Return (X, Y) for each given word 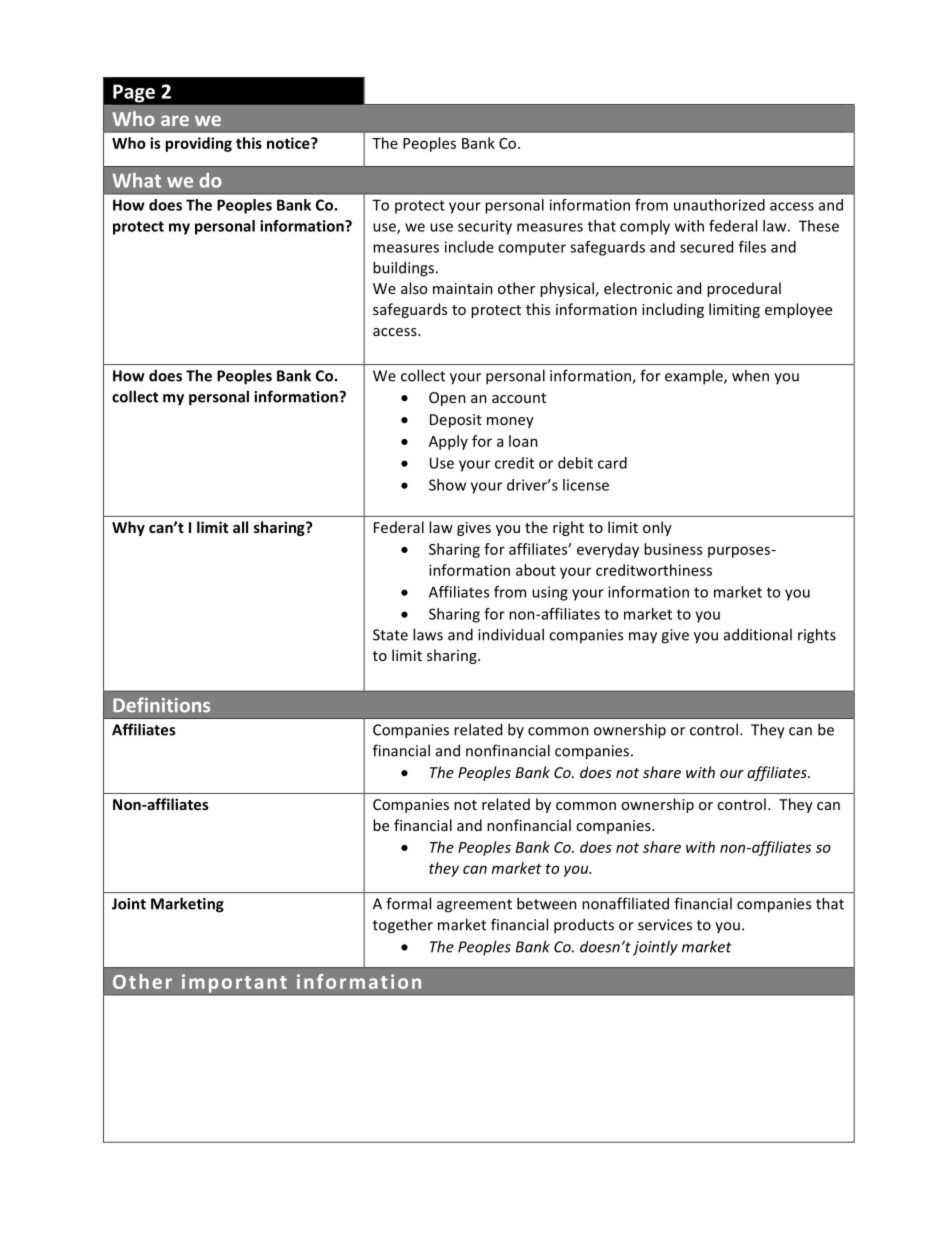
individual (511, 634)
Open (447, 399)
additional (758, 634)
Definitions (161, 705)
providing (198, 144)
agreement (474, 906)
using (550, 593)
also (414, 288)
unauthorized (719, 205)
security (485, 227)
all (240, 527)
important (234, 984)
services (665, 925)
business (673, 549)
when (750, 375)
